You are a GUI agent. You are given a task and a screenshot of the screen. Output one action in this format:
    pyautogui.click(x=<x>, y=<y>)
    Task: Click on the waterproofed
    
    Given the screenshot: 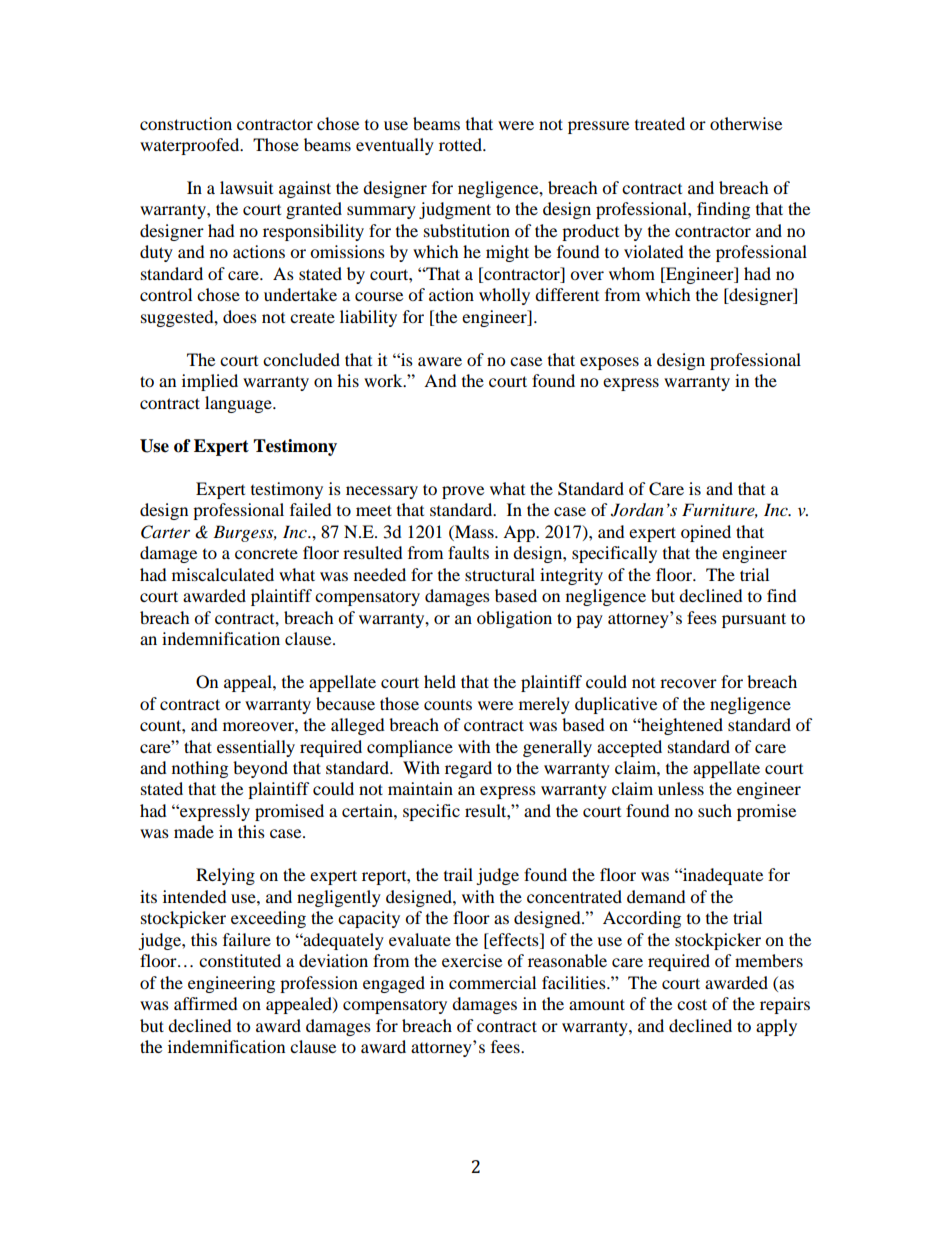 What is the action you would take?
    pyautogui.click(x=191, y=146)
